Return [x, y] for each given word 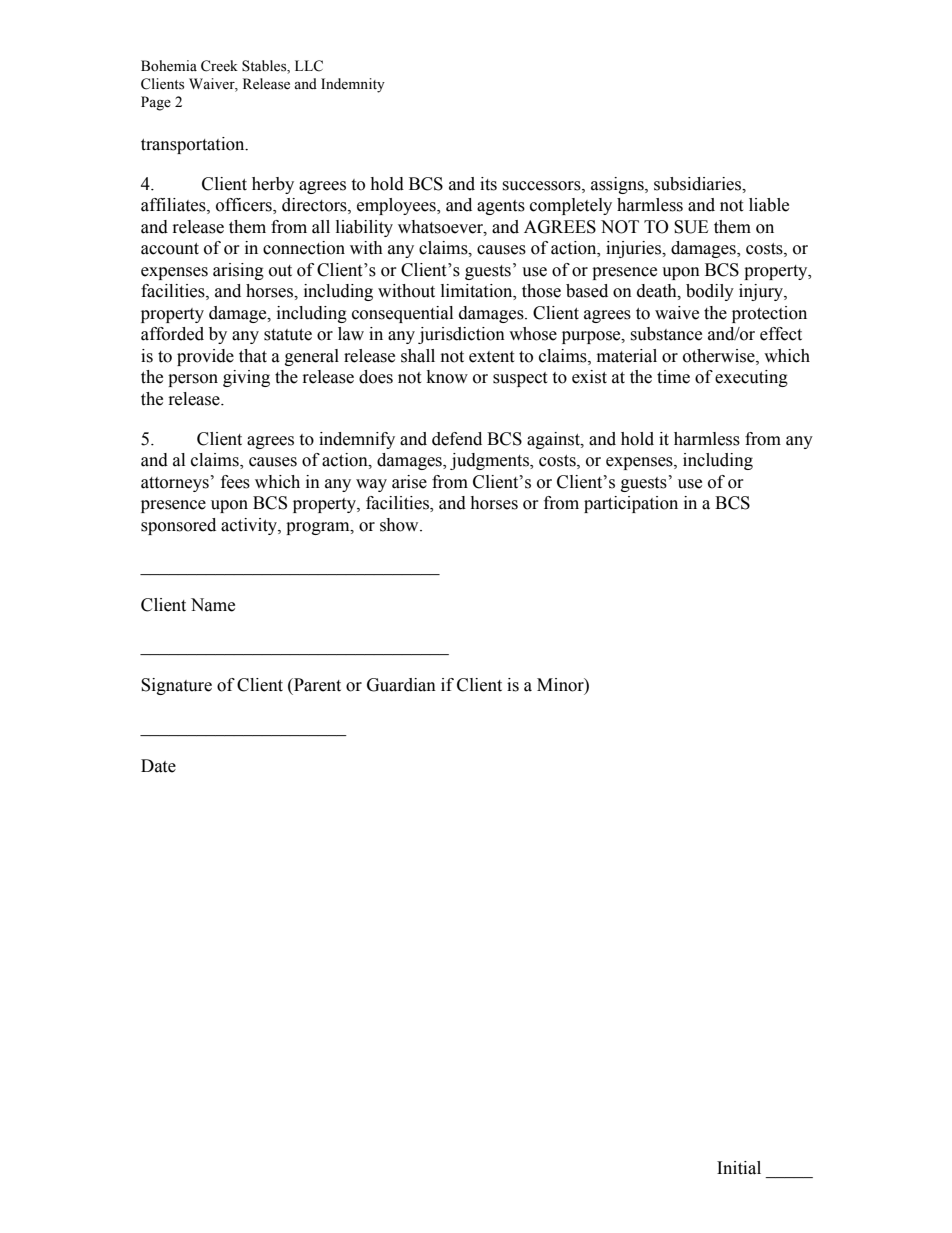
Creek [219, 66]
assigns [618, 185]
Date [158, 766]
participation [631, 504]
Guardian [401, 685]
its [488, 184]
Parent [316, 685]
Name [213, 605]
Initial [739, 1168]
